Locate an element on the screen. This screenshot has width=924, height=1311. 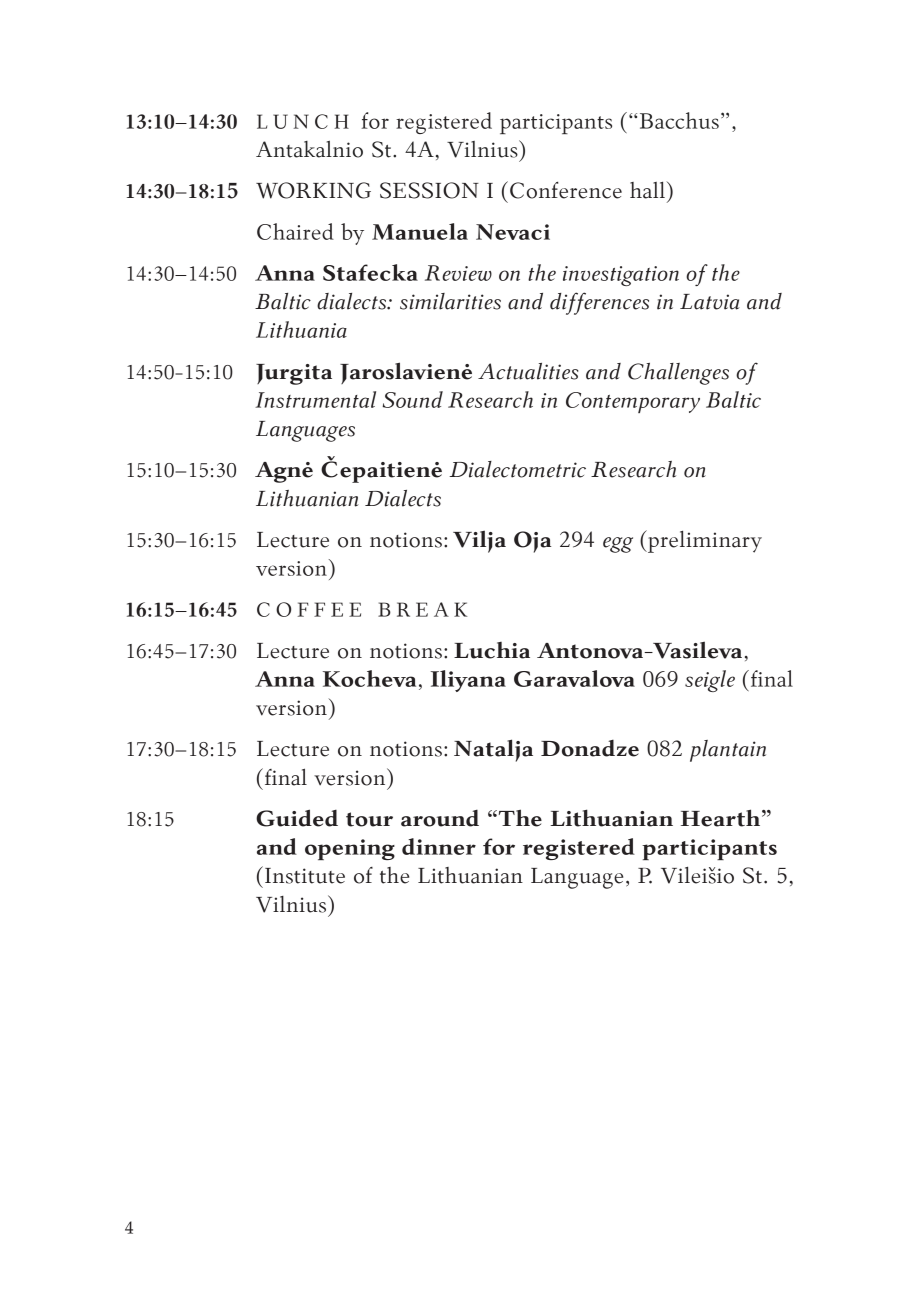
Bacchus is located at coordinates (679, 120).
